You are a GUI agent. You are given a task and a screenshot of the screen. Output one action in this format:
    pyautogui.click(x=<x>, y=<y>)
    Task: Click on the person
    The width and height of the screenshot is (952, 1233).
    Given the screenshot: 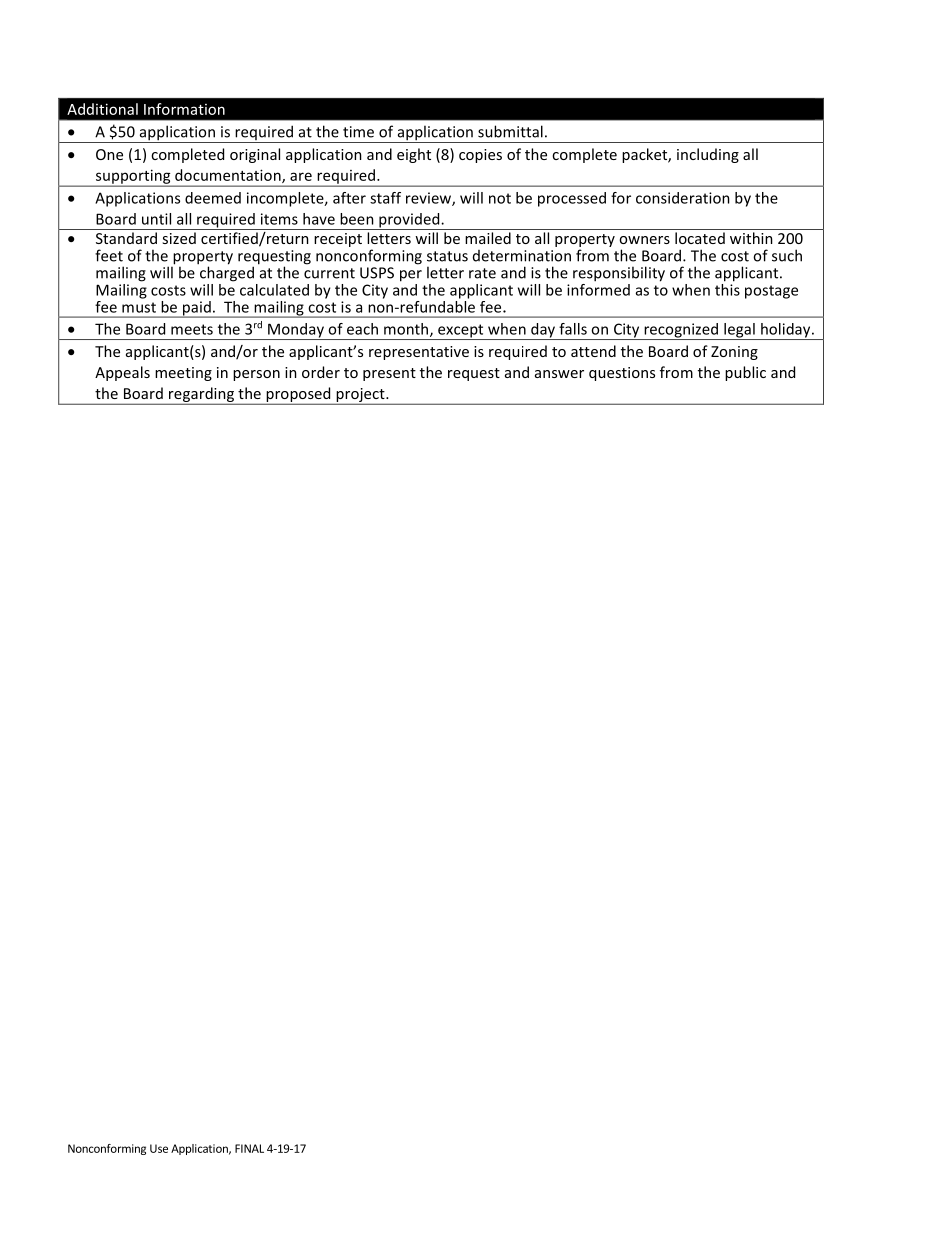 What is the action you would take?
    pyautogui.click(x=256, y=375)
